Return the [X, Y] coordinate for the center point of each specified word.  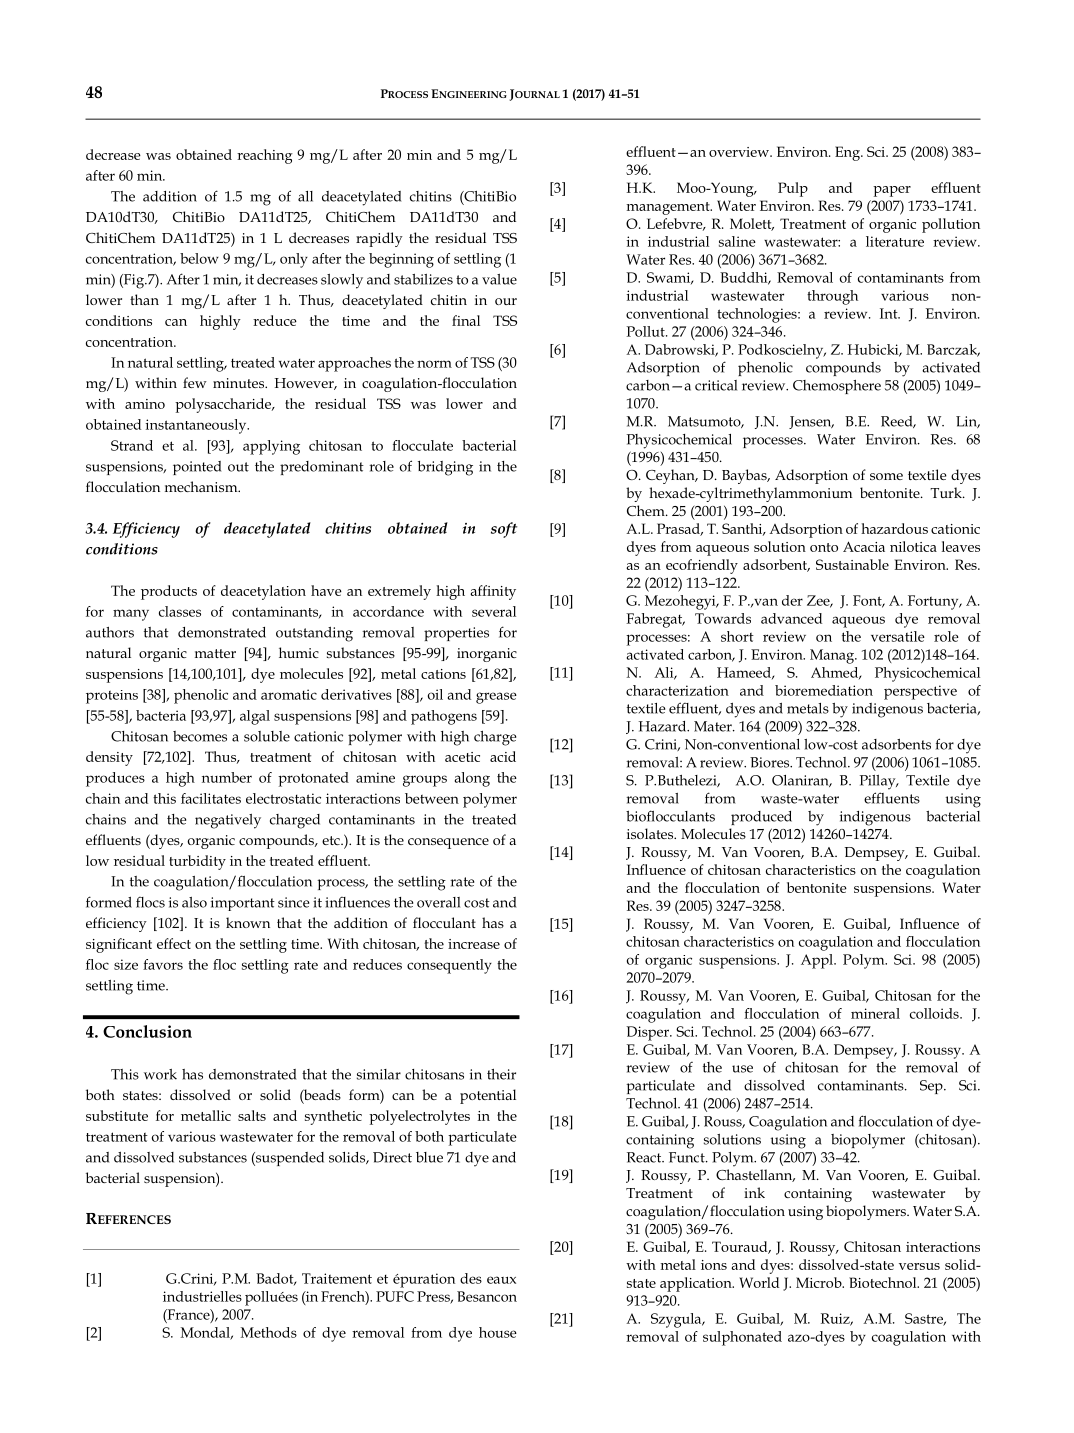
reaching [265, 156]
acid [503, 756]
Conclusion [147, 1031]
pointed [197, 468]
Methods [269, 1332]
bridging [445, 468]
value [499, 279]
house [498, 1332]
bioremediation [824, 690]
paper [892, 191]
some [886, 476]
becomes [200, 736]
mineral [875, 1013]
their [501, 1074]
